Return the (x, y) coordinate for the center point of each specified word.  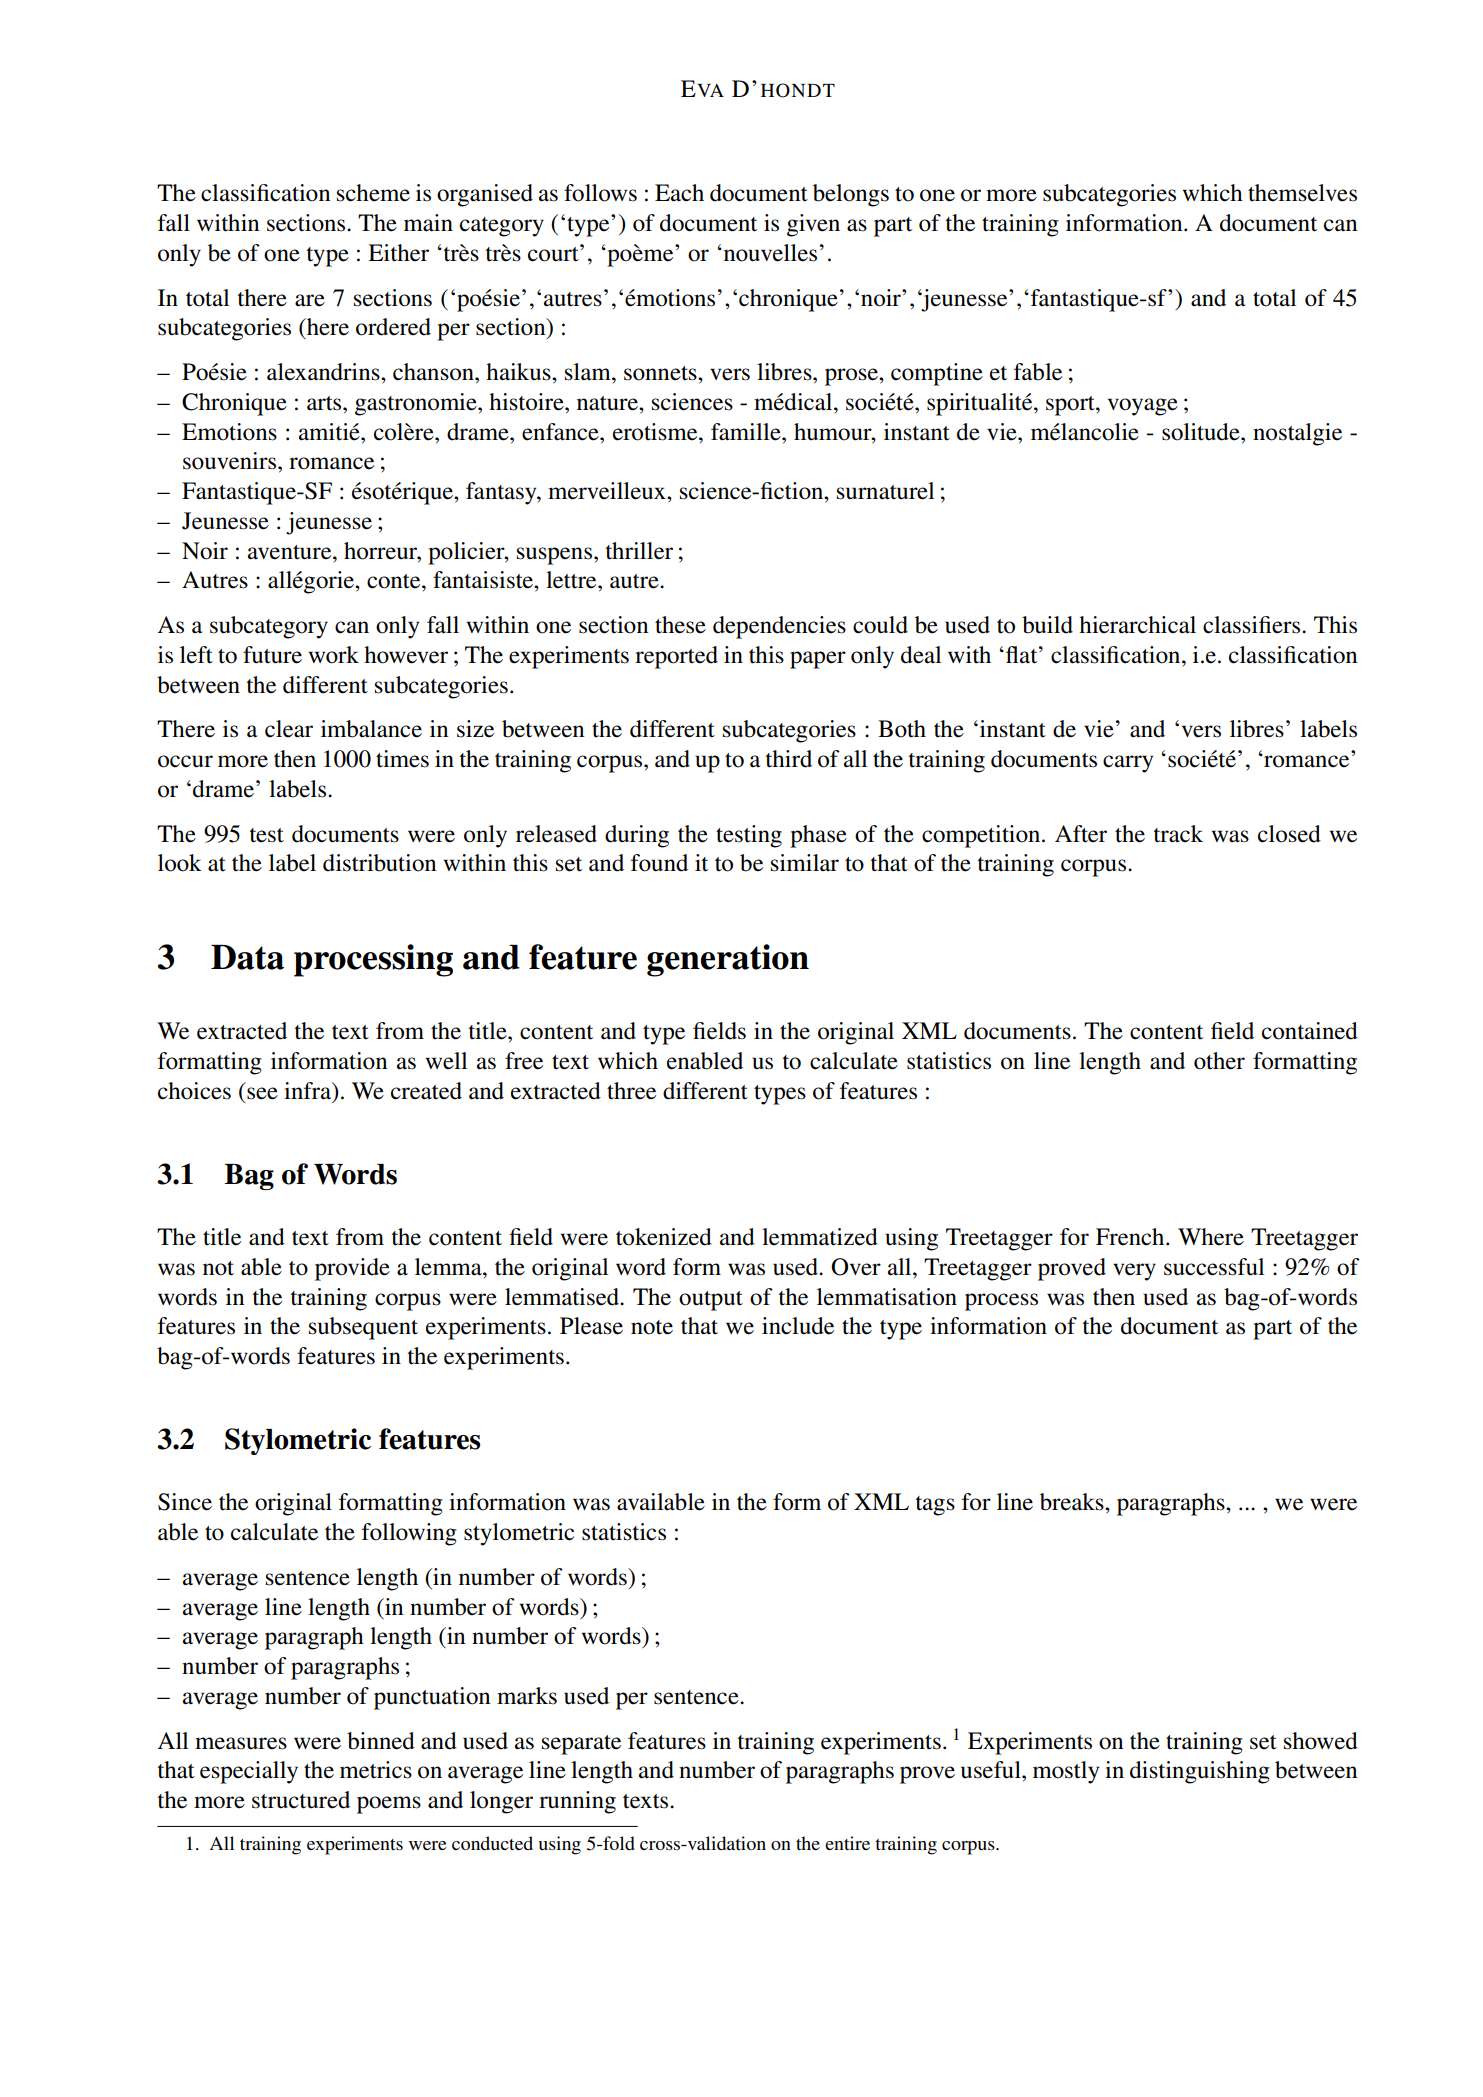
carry (1128, 764)
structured (301, 1800)
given (813, 225)
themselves (1302, 193)
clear (289, 729)
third (789, 759)
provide (352, 1269)
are (310, 300)
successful (1214, 1267)
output (711, 1301)
